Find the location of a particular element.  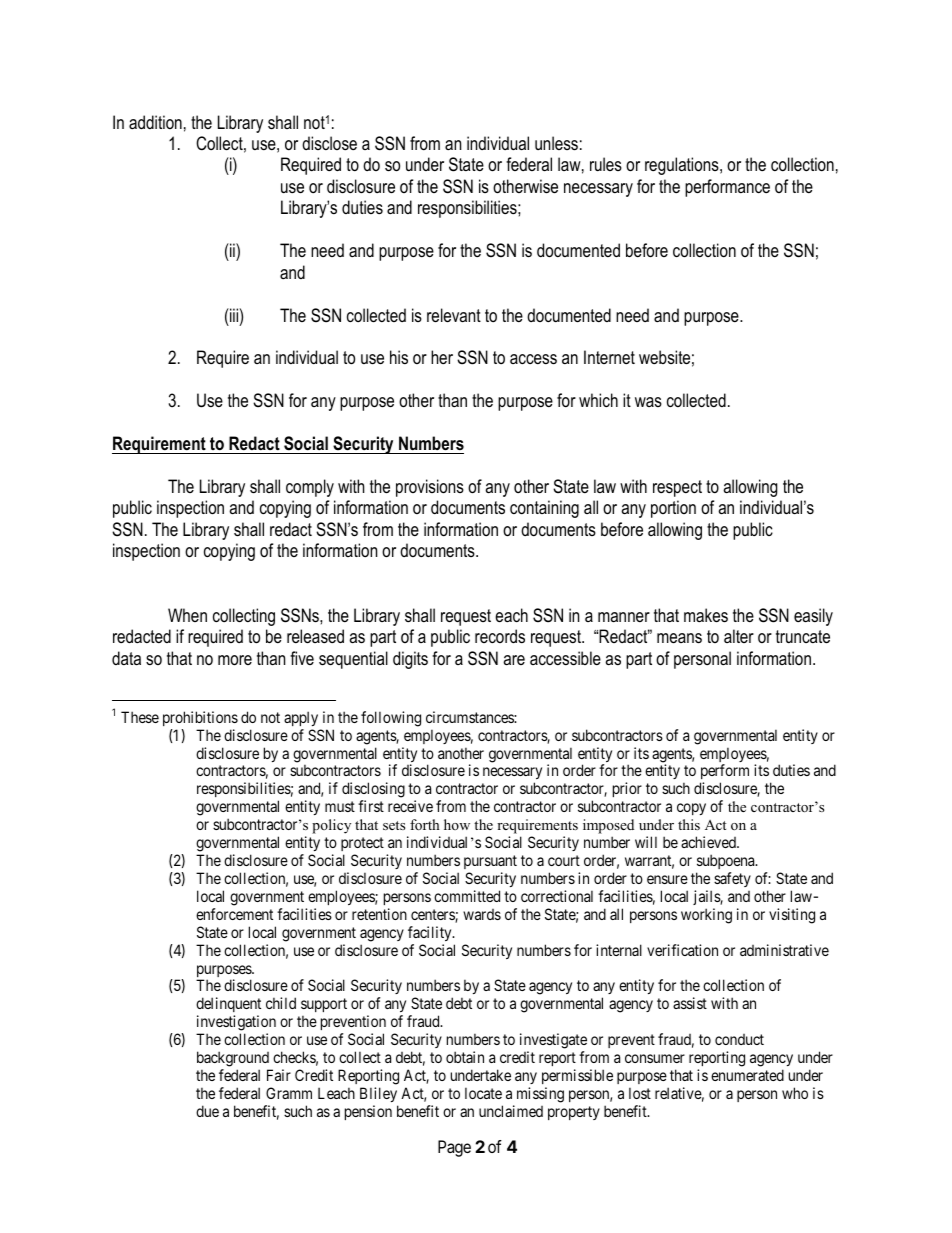

comply is located at coordinates (310, 488).
